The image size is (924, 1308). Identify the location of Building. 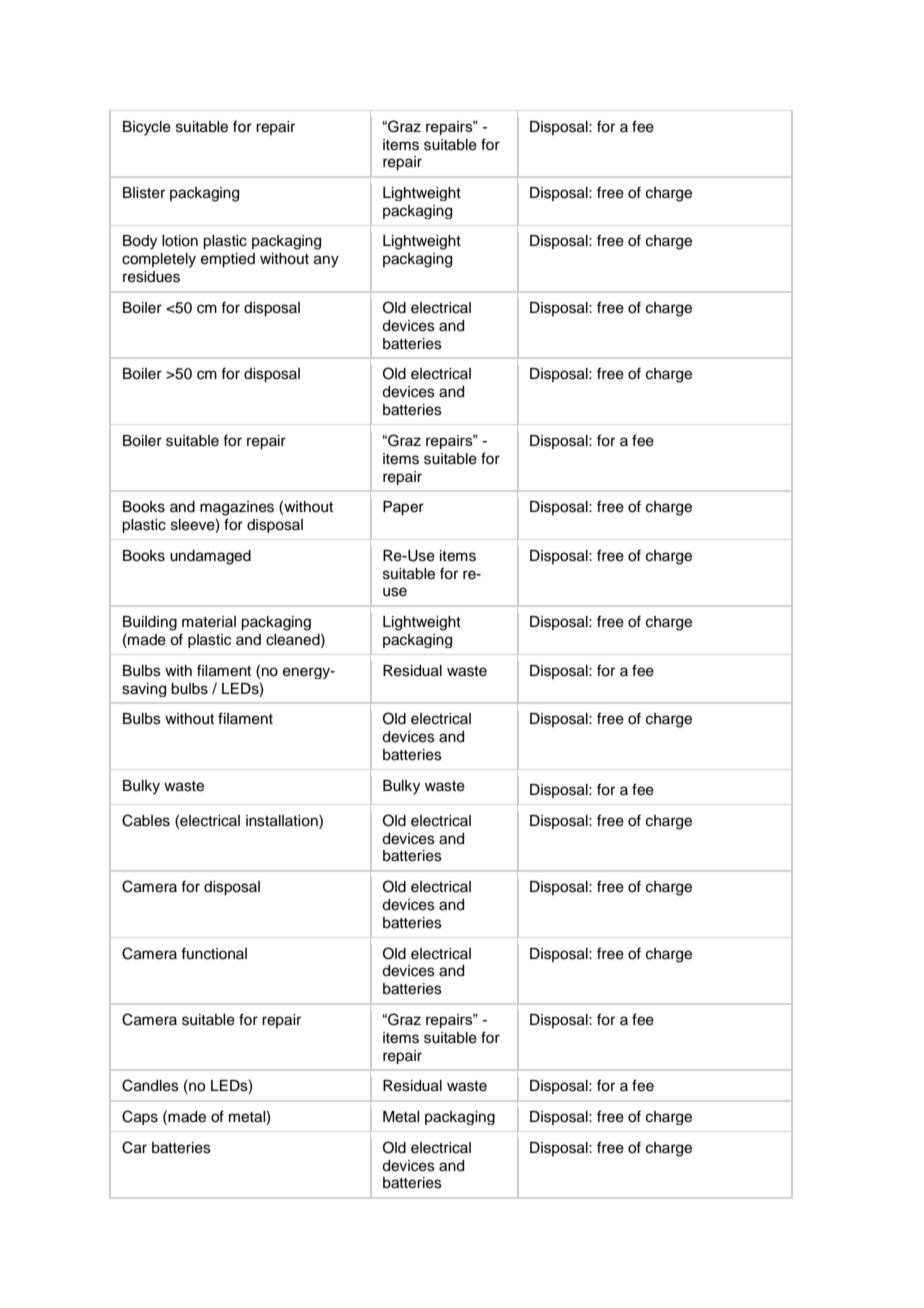
(150, 623).
